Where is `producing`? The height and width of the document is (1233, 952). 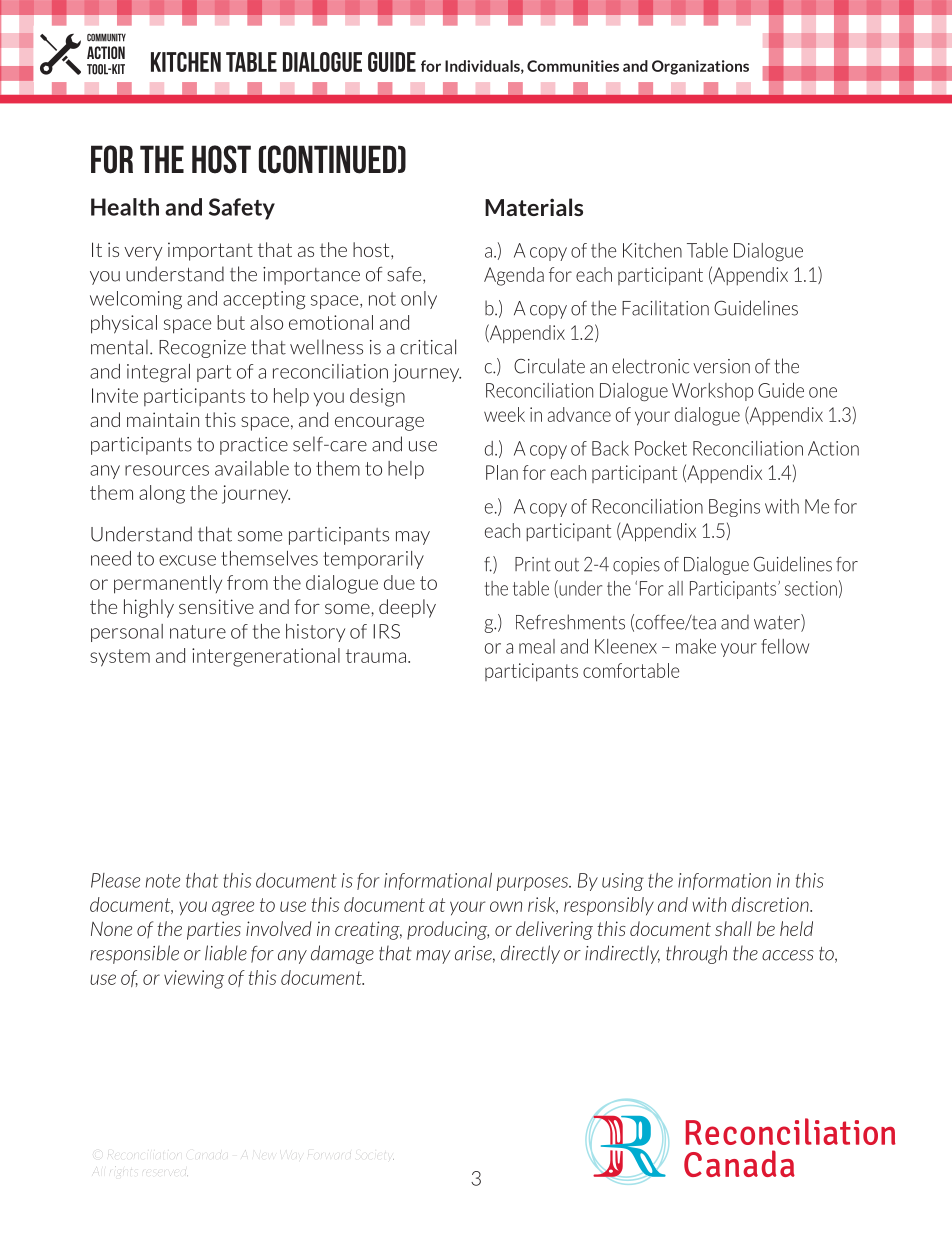
producing is located at coordinates (448, 930).
